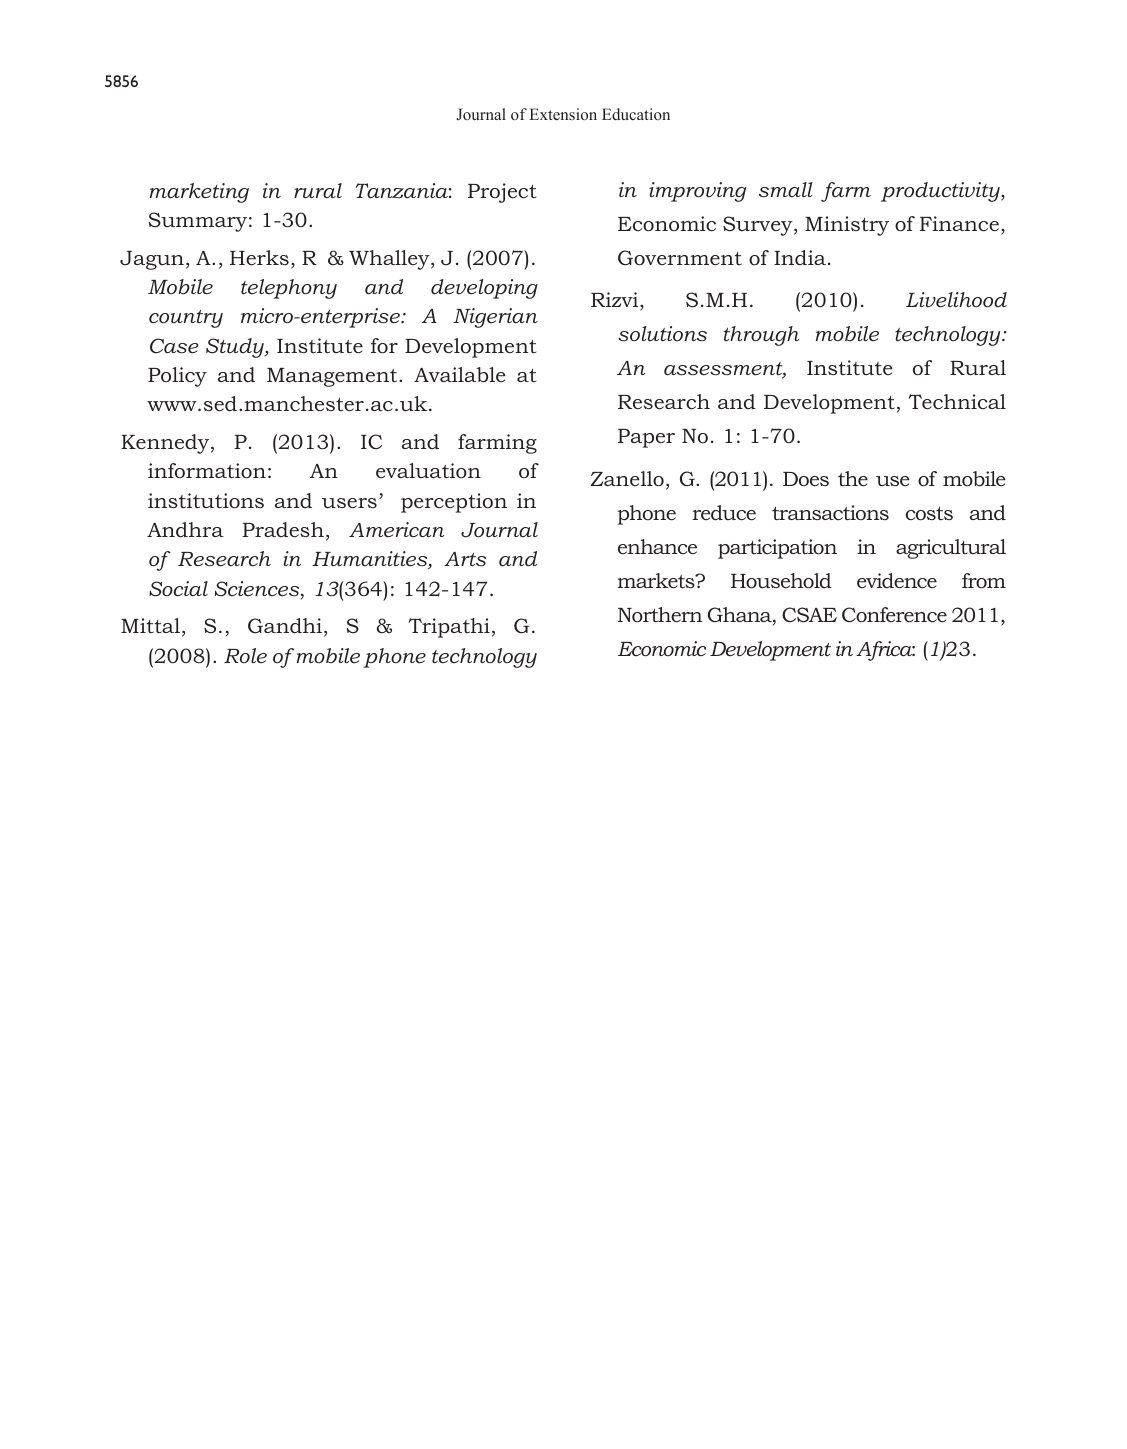  What do you see at coordinates (563, 114) in the screenshot?
I see `Extension` at bounding box center [563, 114].
